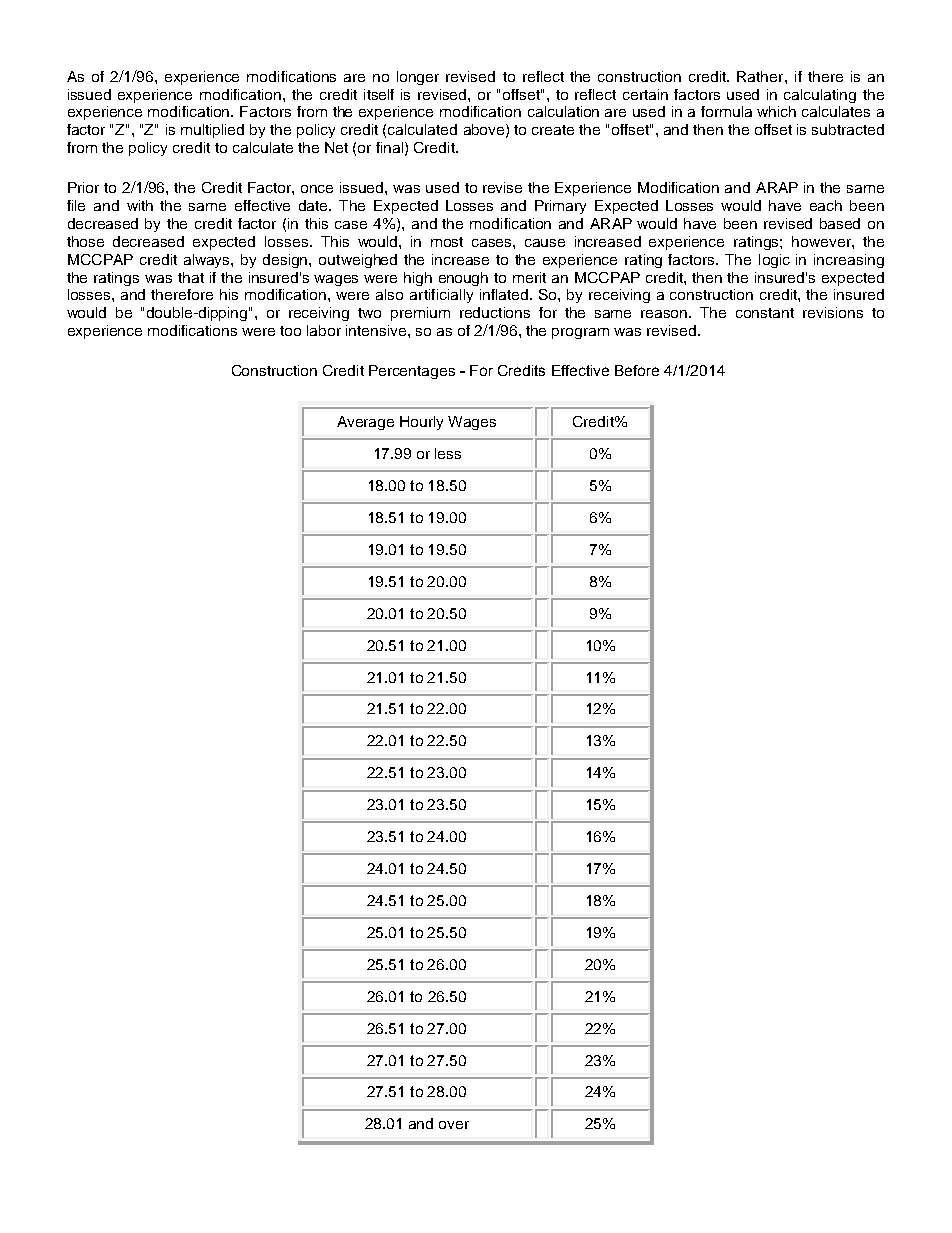 The height and width of the screenshot is (1233, 952). What do you see at coordinates (637, 370) in the screenshot?
I see `Before` at bounding box center [637, 370].
